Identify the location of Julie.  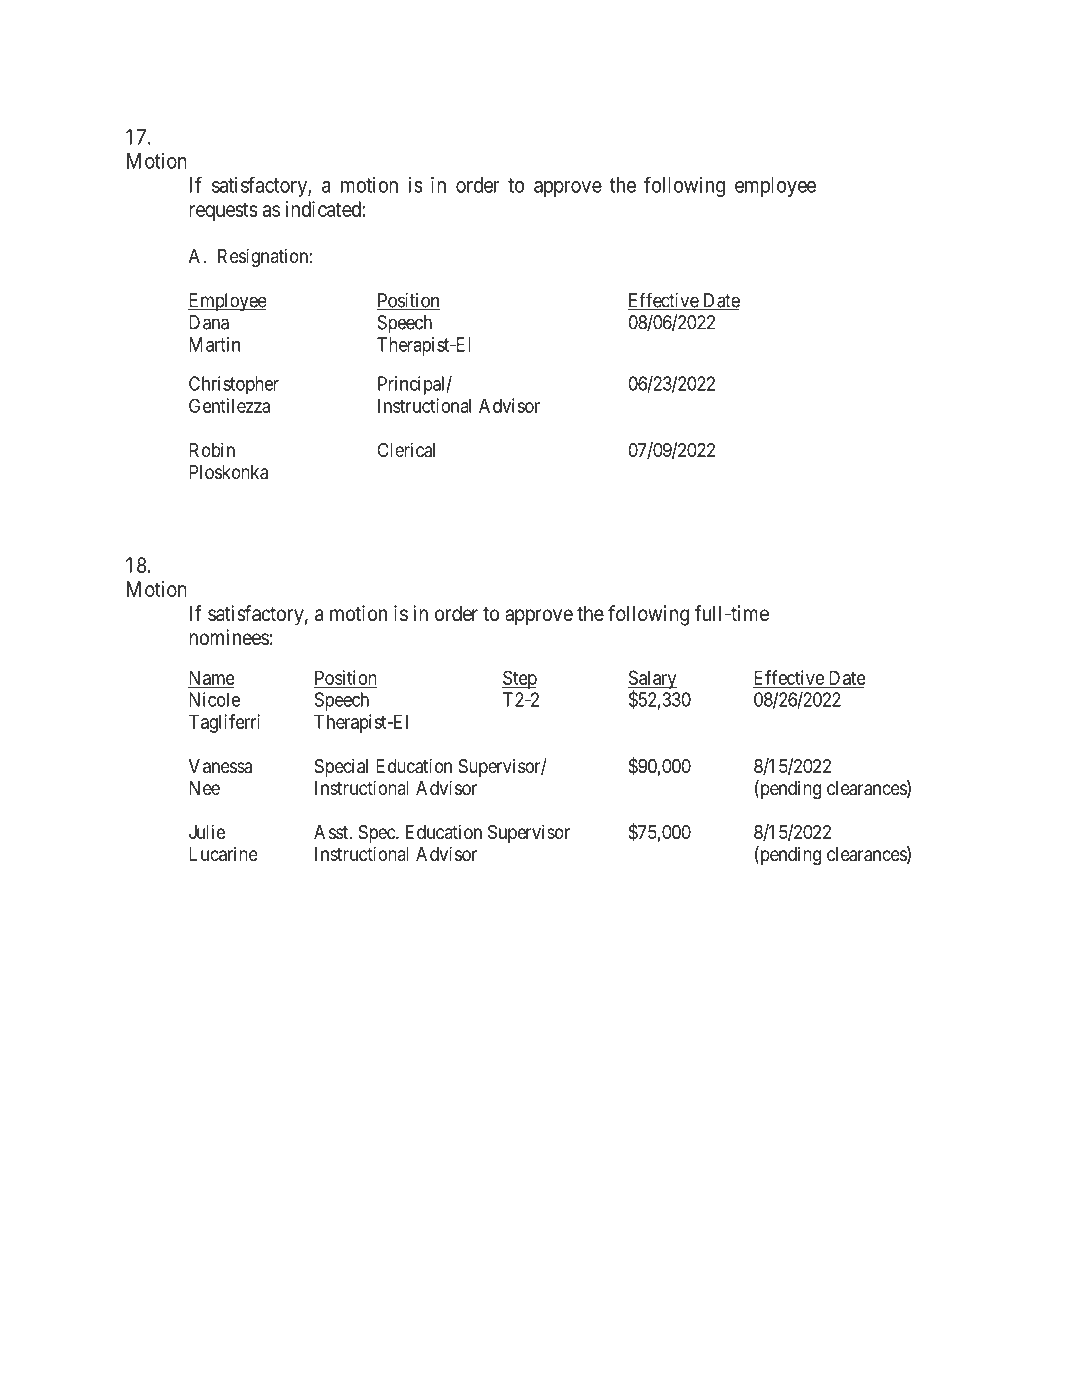
(207, 831).
